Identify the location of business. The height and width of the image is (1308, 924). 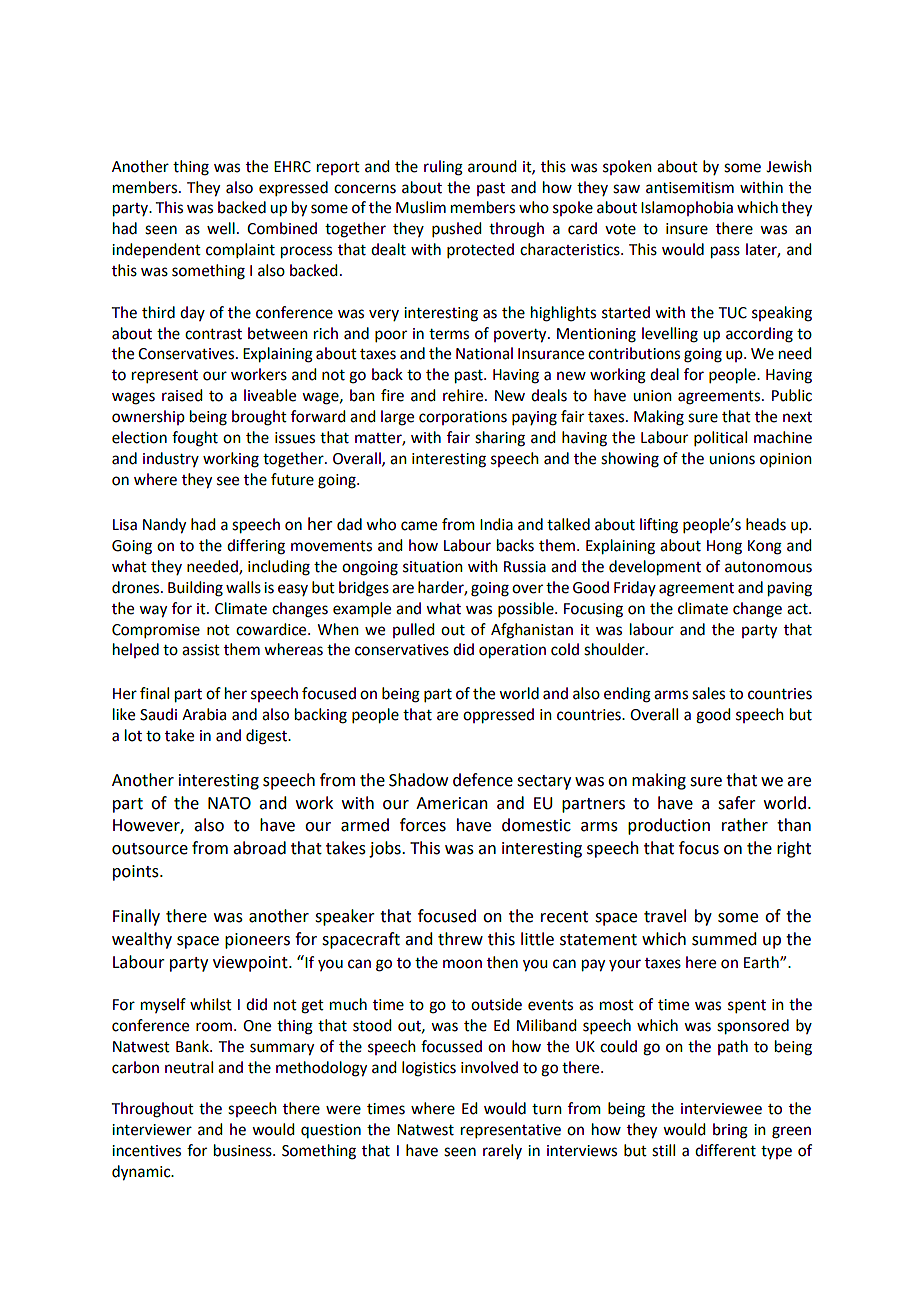
(244, 1150).
